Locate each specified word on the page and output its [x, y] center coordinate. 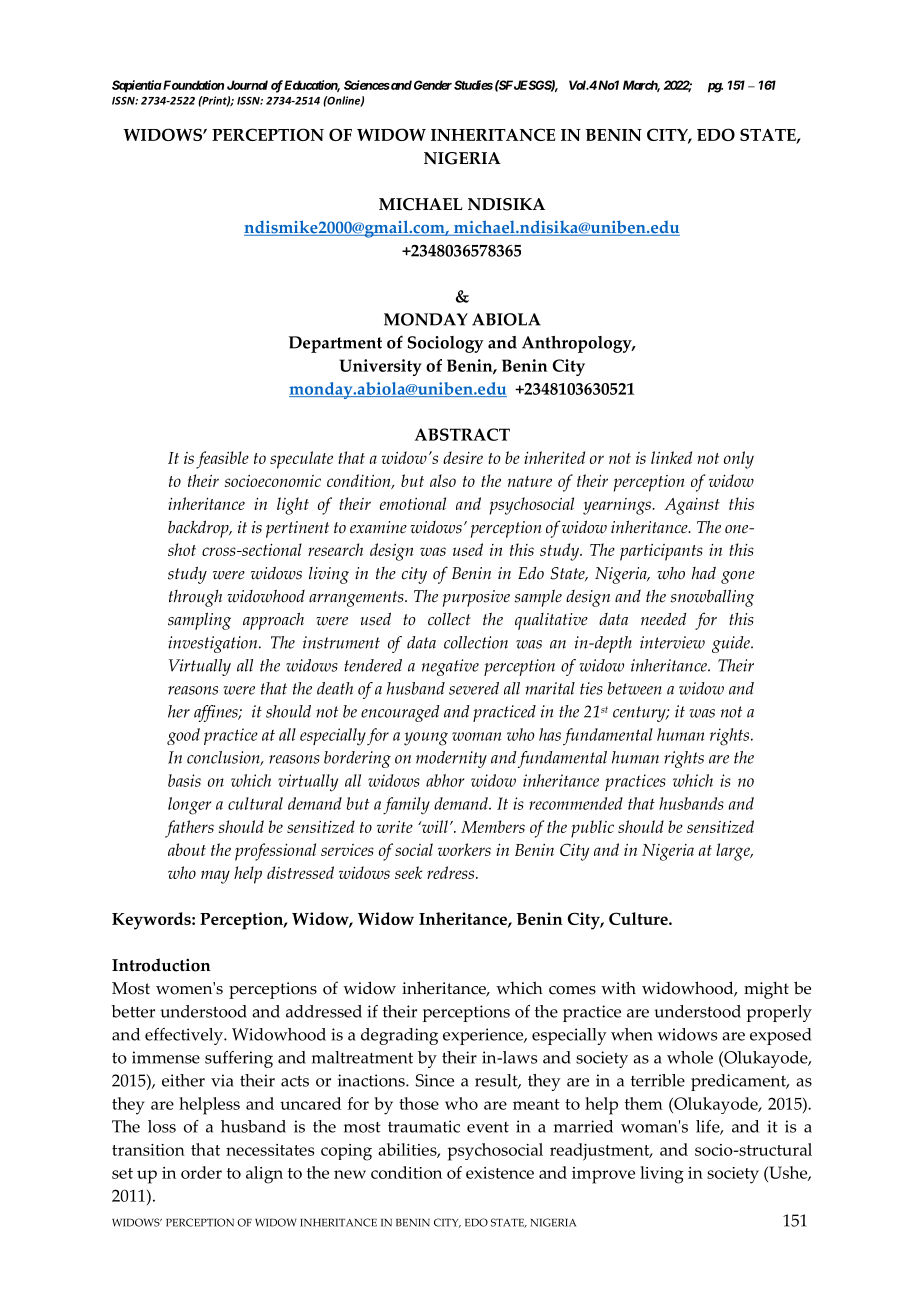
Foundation [192, 85]
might [766, 990]
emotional [413, 503]
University [380, 367]
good [183, 736]
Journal [247, 85]
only [739, 460]
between [635, 688]
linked [671, 457]
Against [692, 506]
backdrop [199, 529]
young [426, 739]
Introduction [161, 965]
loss [162, 1126]
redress [452, 872]
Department [335, 344]
